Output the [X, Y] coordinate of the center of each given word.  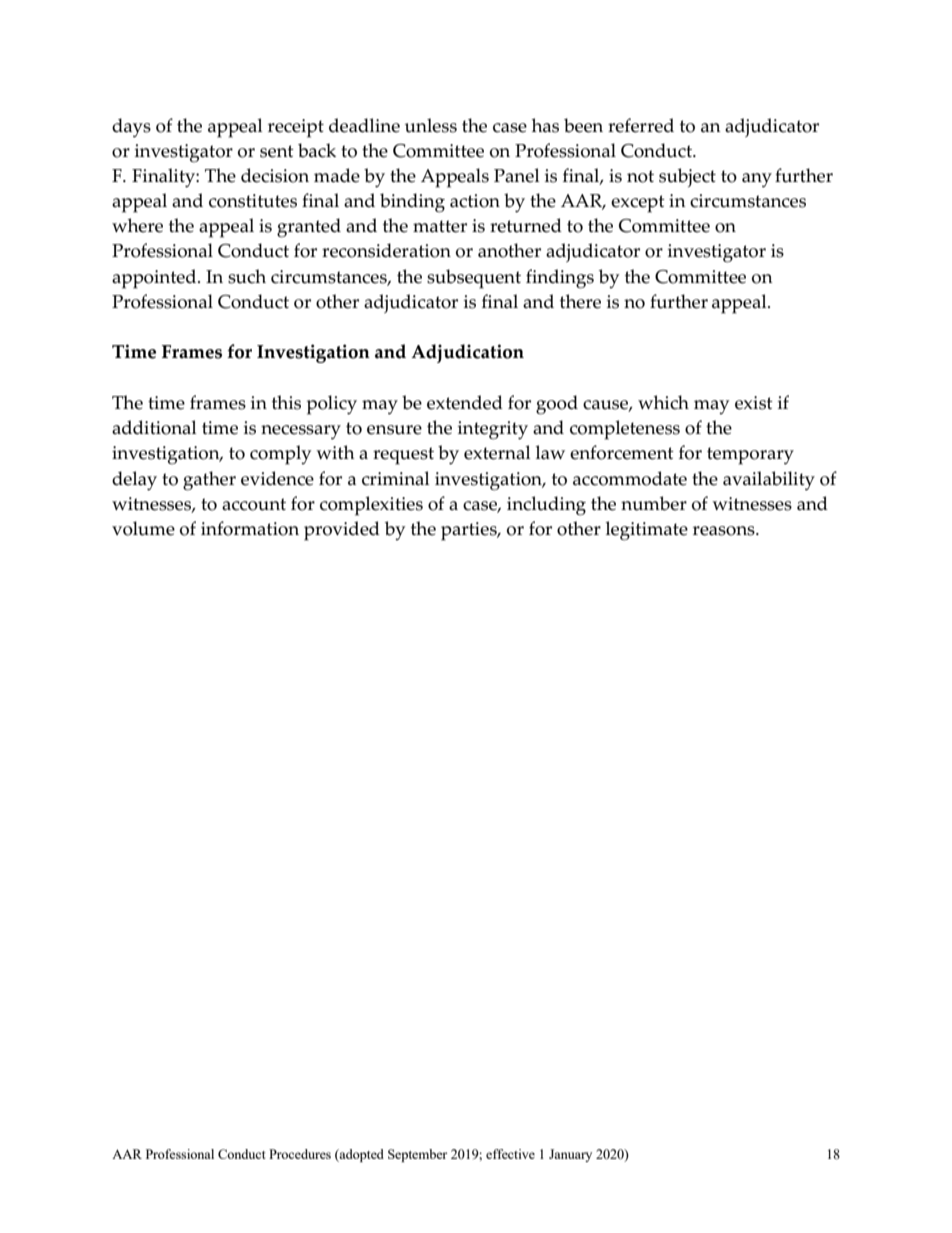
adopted [361, 1155]
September [417, 1155]
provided [342, 531]
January [570, 1155]
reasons [725, 531]
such [247, 276]
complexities [371, 506]
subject [687, 177]
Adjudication [467, 353]
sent [277, 151]
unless [431, 125]
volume [143, 528]
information [250, 528]
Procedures [300, 1154]
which [663, 402]
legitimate [646, 531]
